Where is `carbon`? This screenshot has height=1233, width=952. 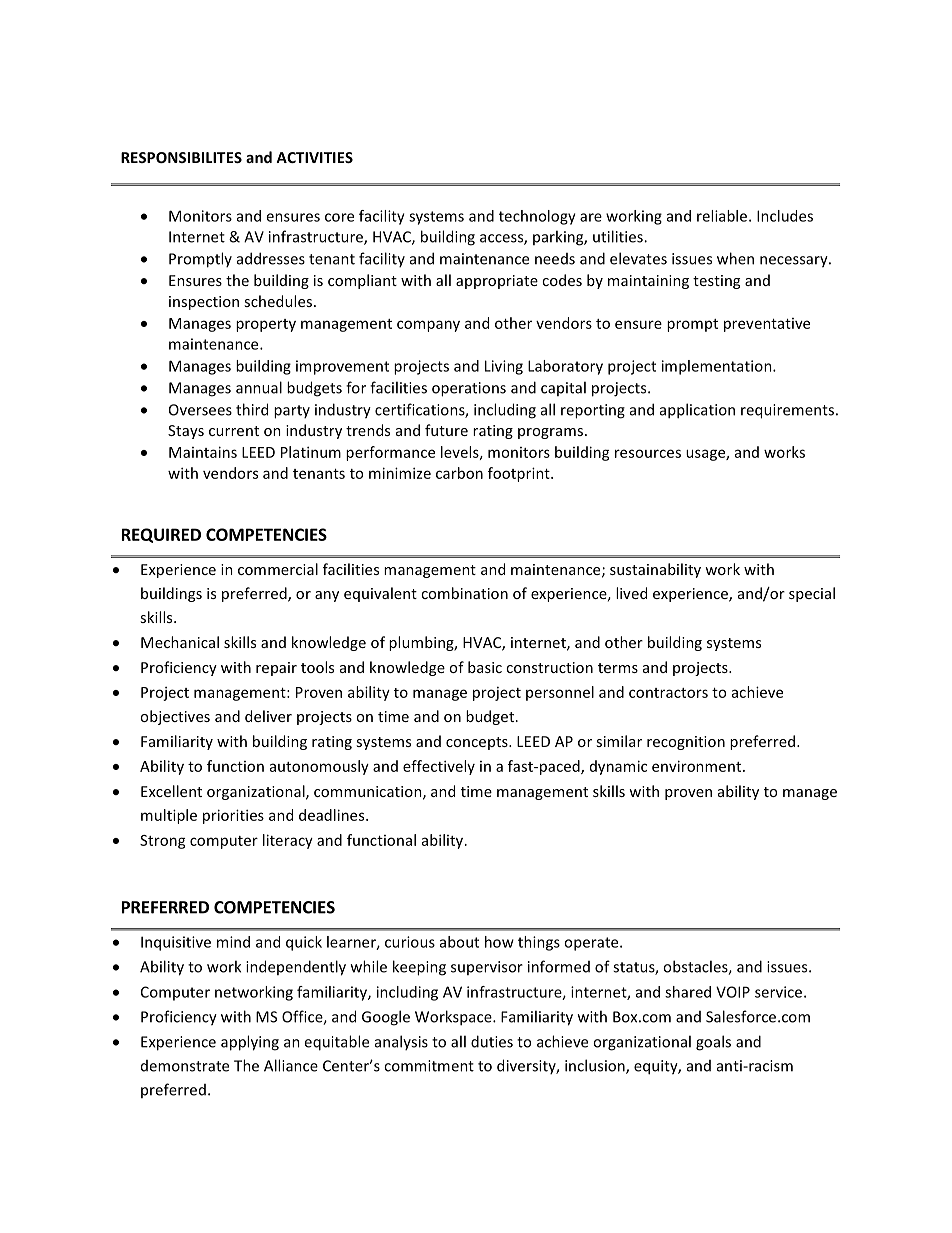 carbon is located at coordinates (459, 473).
